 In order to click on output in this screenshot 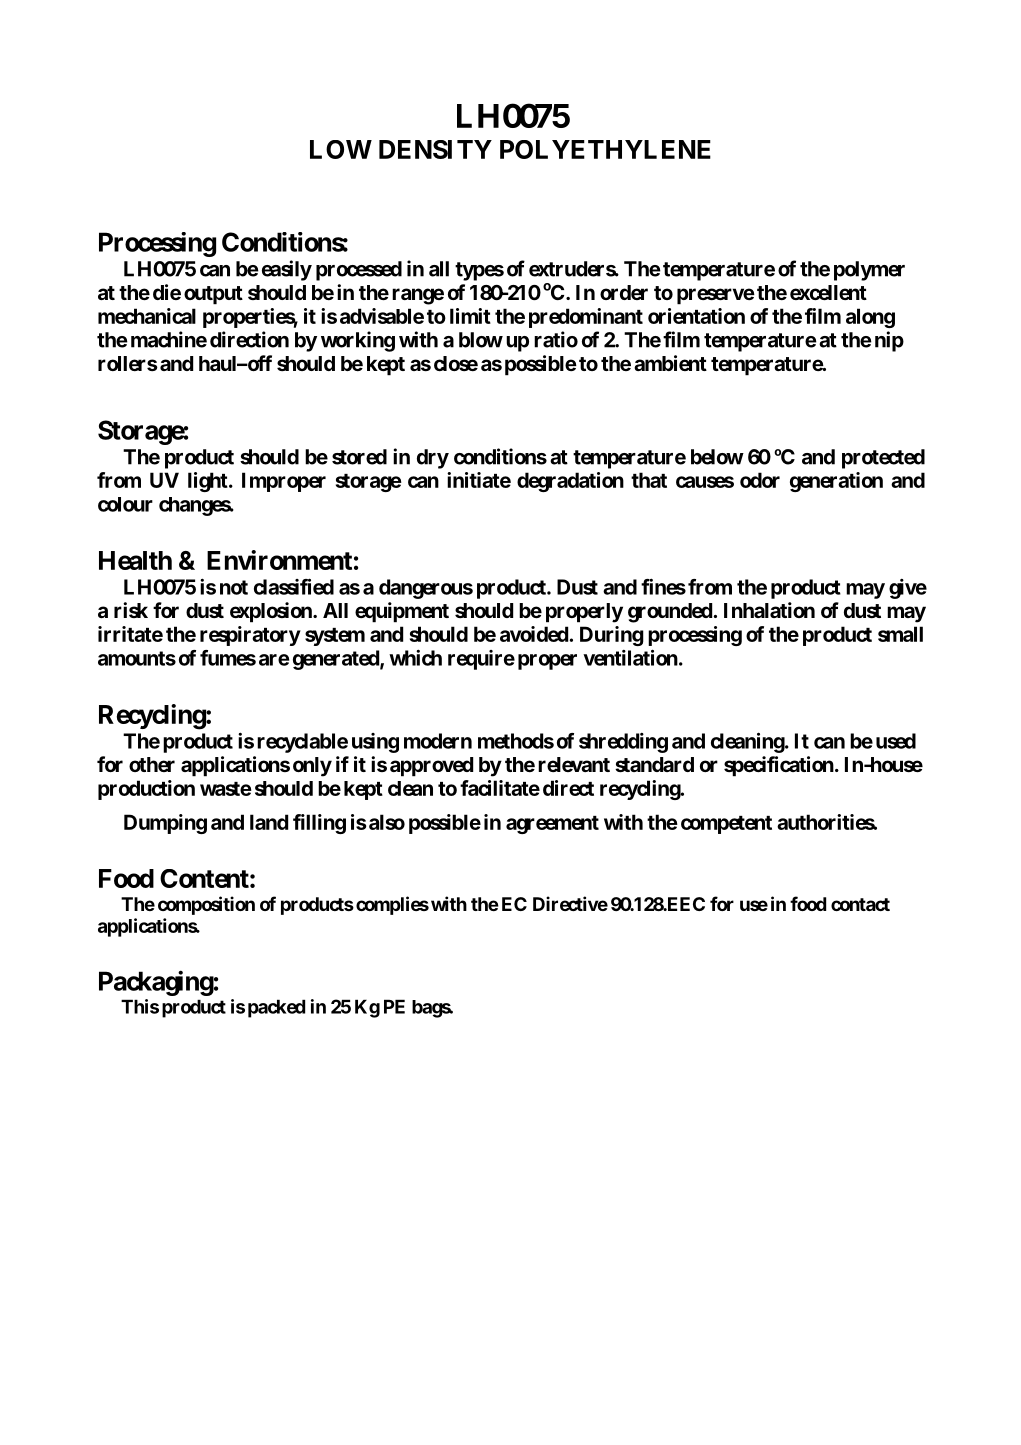, I will do `click(213, 295)`.
